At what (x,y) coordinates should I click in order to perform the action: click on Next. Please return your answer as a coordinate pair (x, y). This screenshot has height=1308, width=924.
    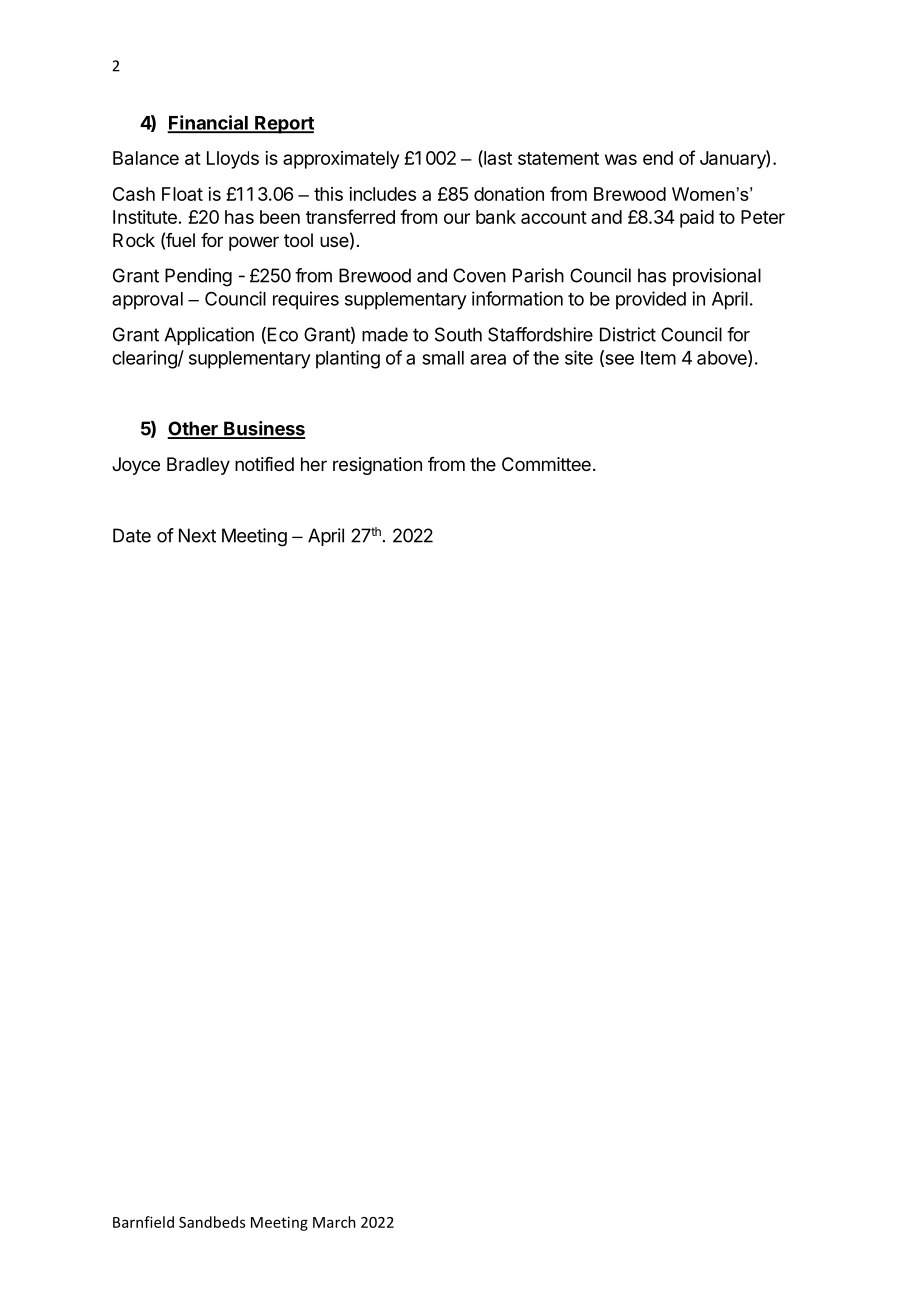
    Looking at the image, I should click on (197, 535).
